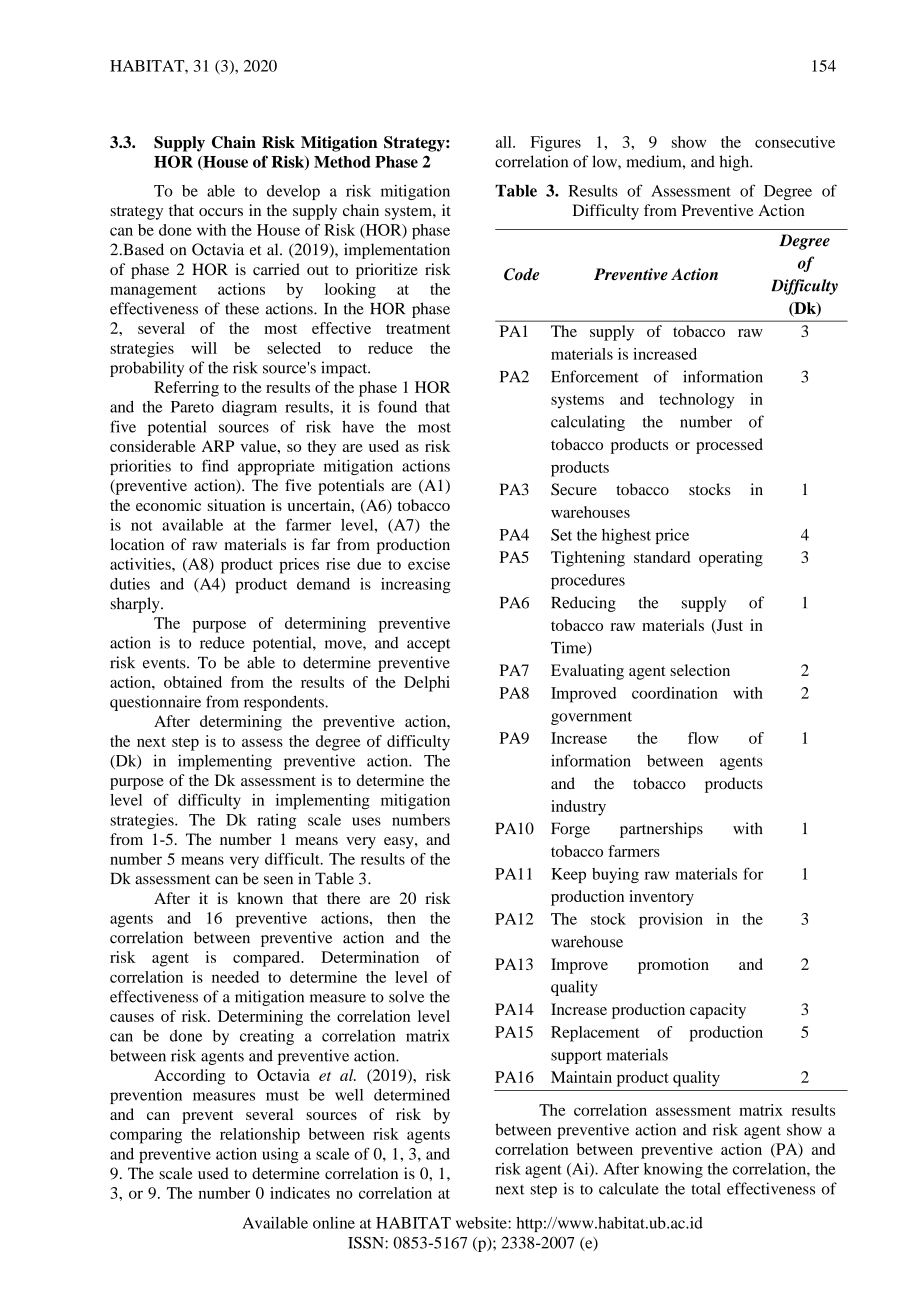 This image has height=1308, width=924. I want to click on occurs, so click(221, 212).
